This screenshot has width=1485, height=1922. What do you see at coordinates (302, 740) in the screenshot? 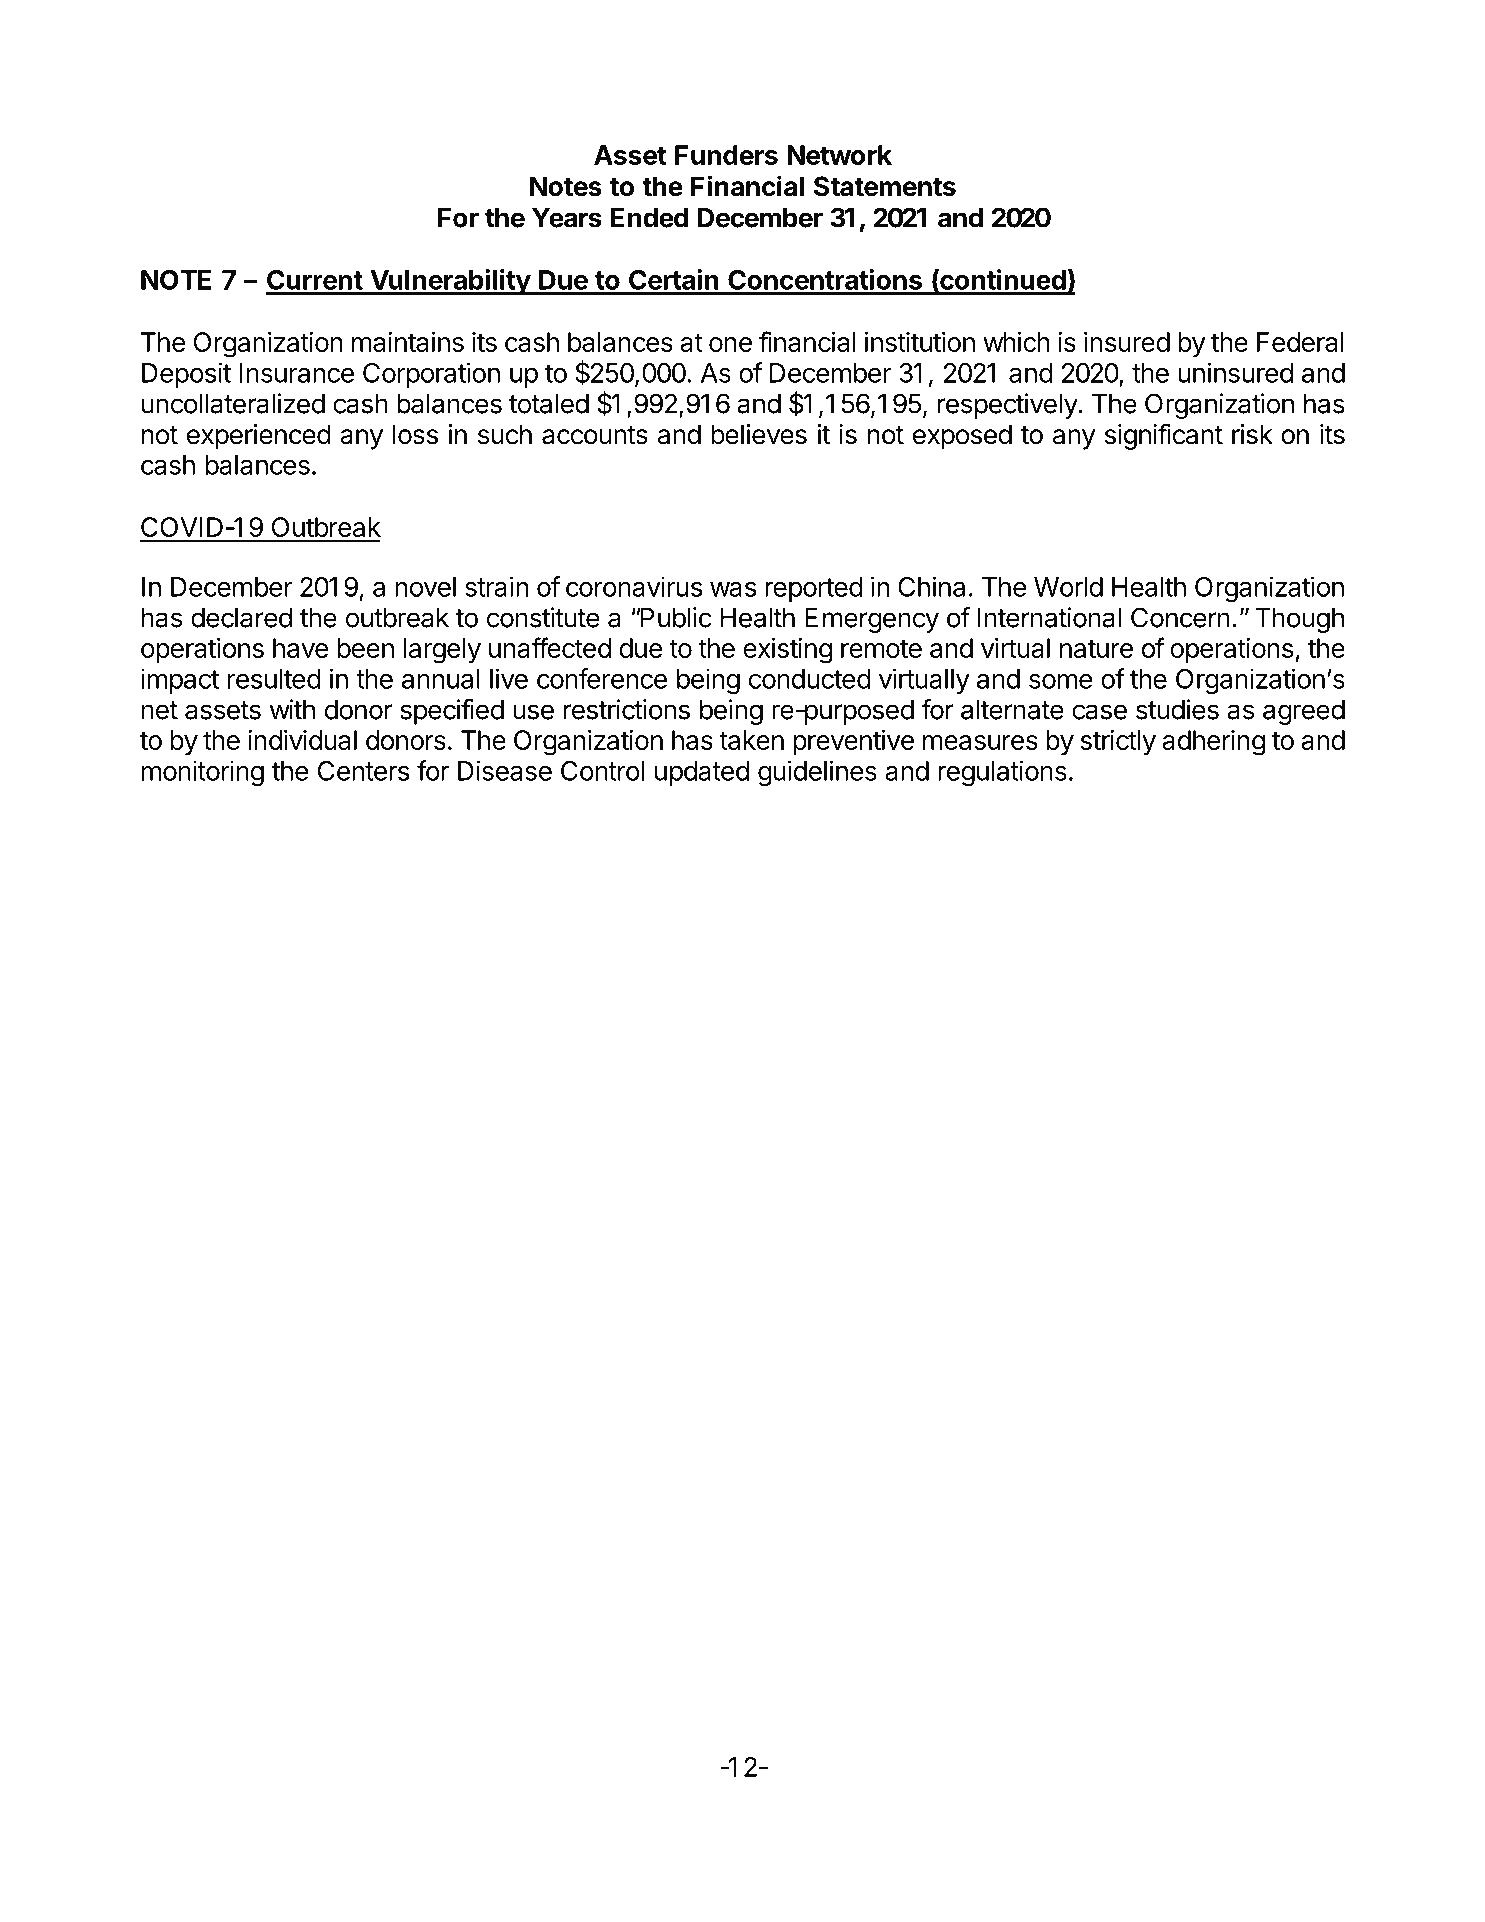
I see `individual` at bounding box center [302, 740].
